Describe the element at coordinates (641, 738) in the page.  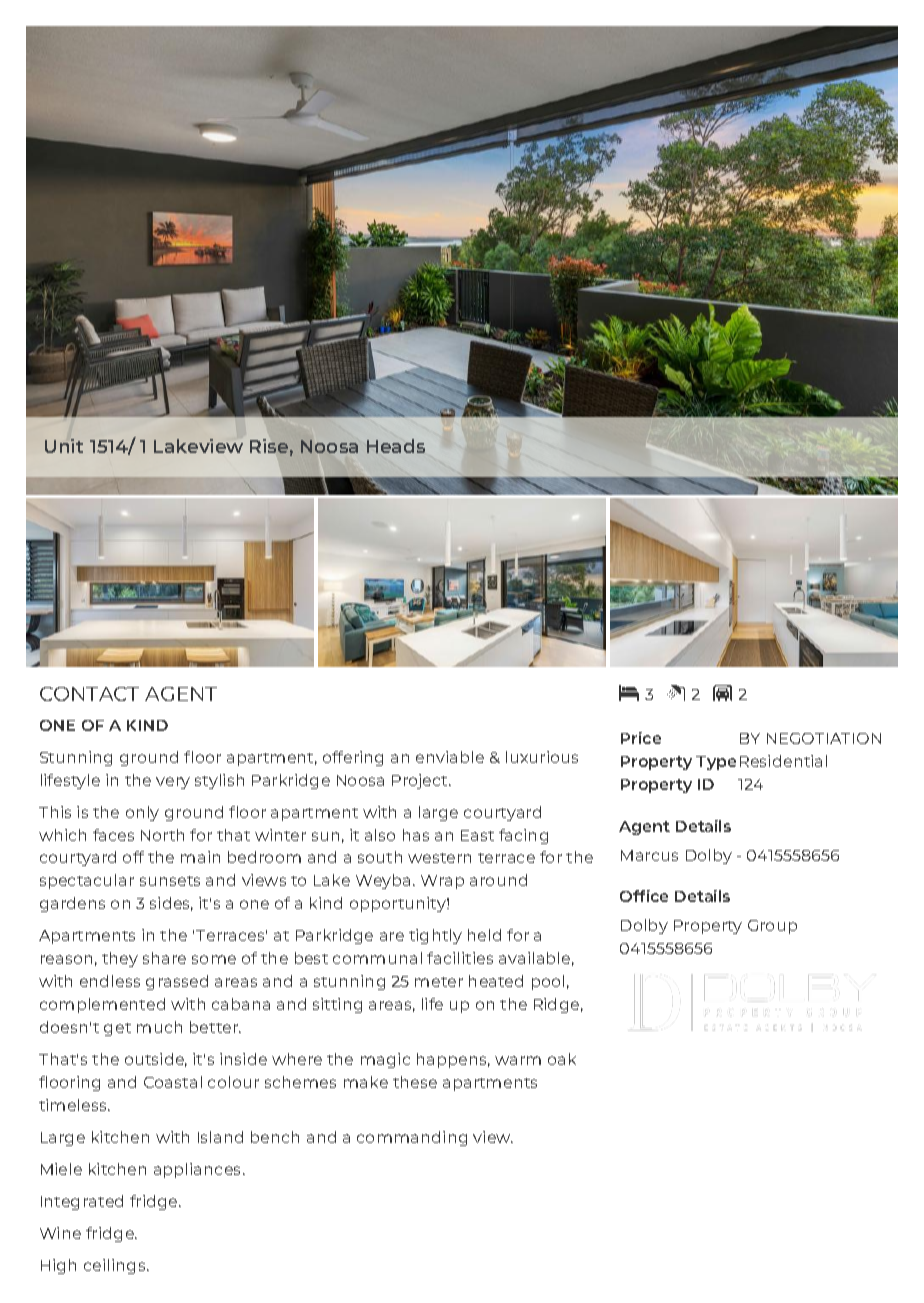
I see `Price` at that location.
